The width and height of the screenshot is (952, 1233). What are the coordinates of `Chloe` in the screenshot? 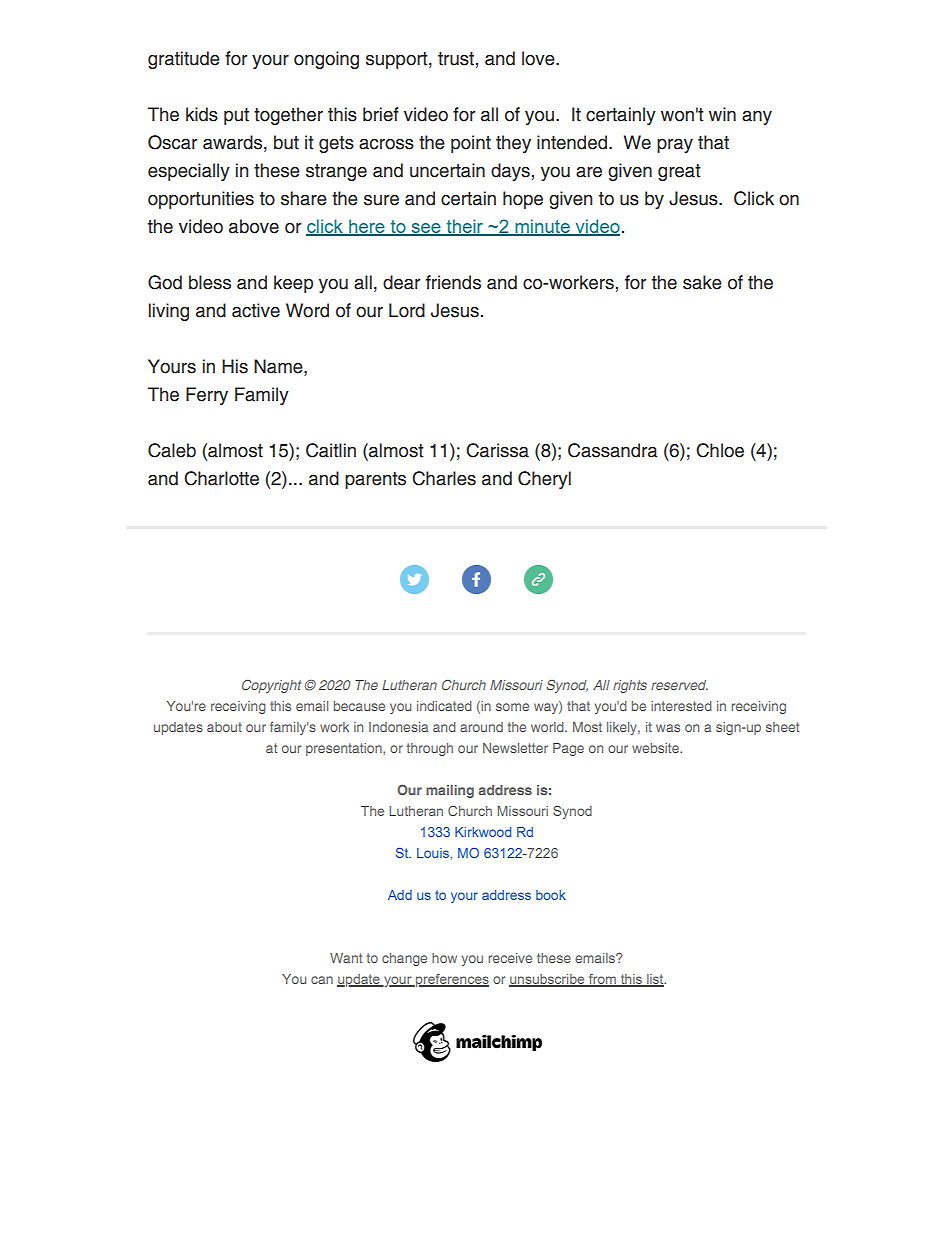 It's located at (720, 450).
